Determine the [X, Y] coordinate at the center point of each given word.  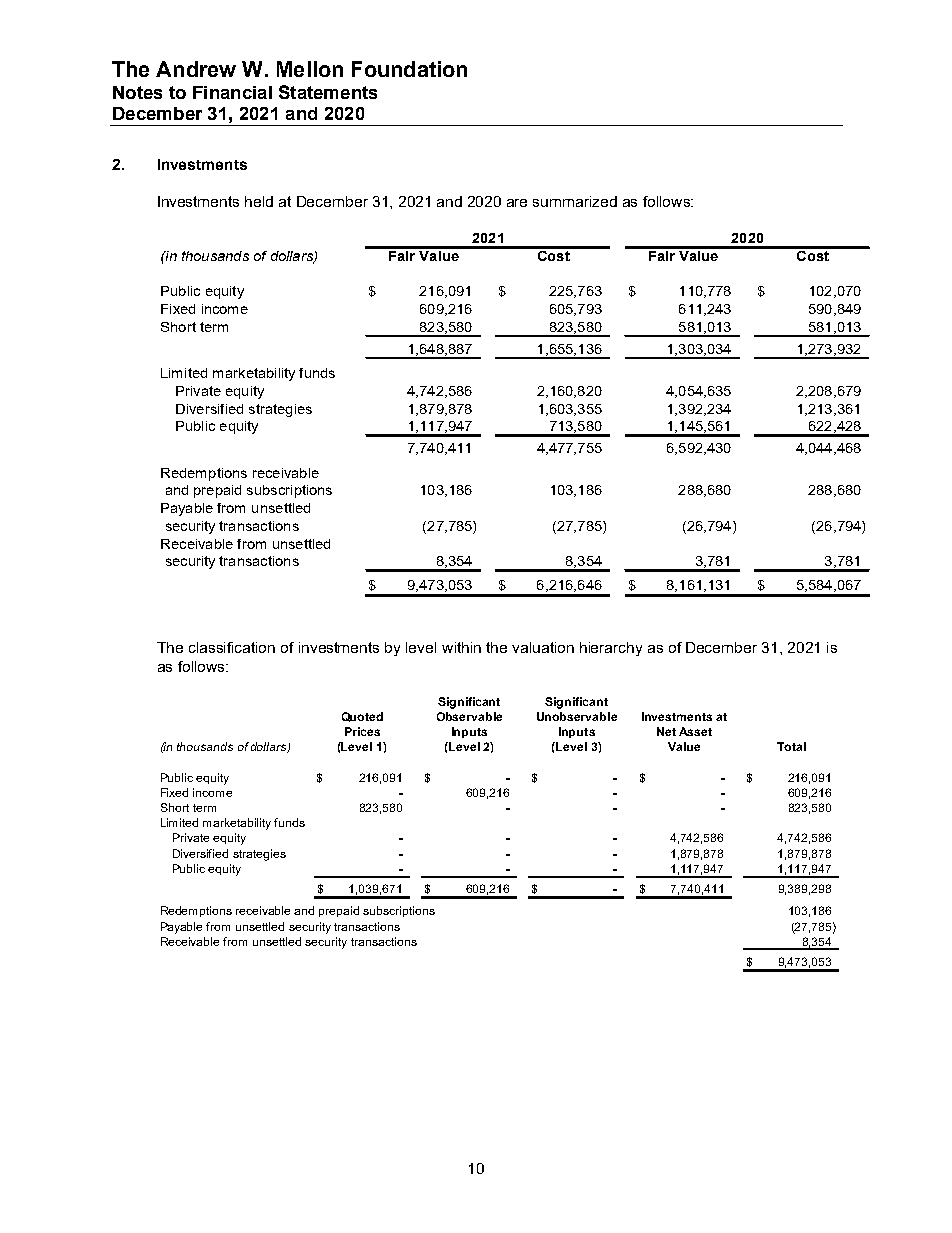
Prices [362, 731]
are [517, 203]
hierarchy [611, 649]
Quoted [362, 717]
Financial [232, 92]
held [259, 201]
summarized [575, 201]
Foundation [409, 69]
